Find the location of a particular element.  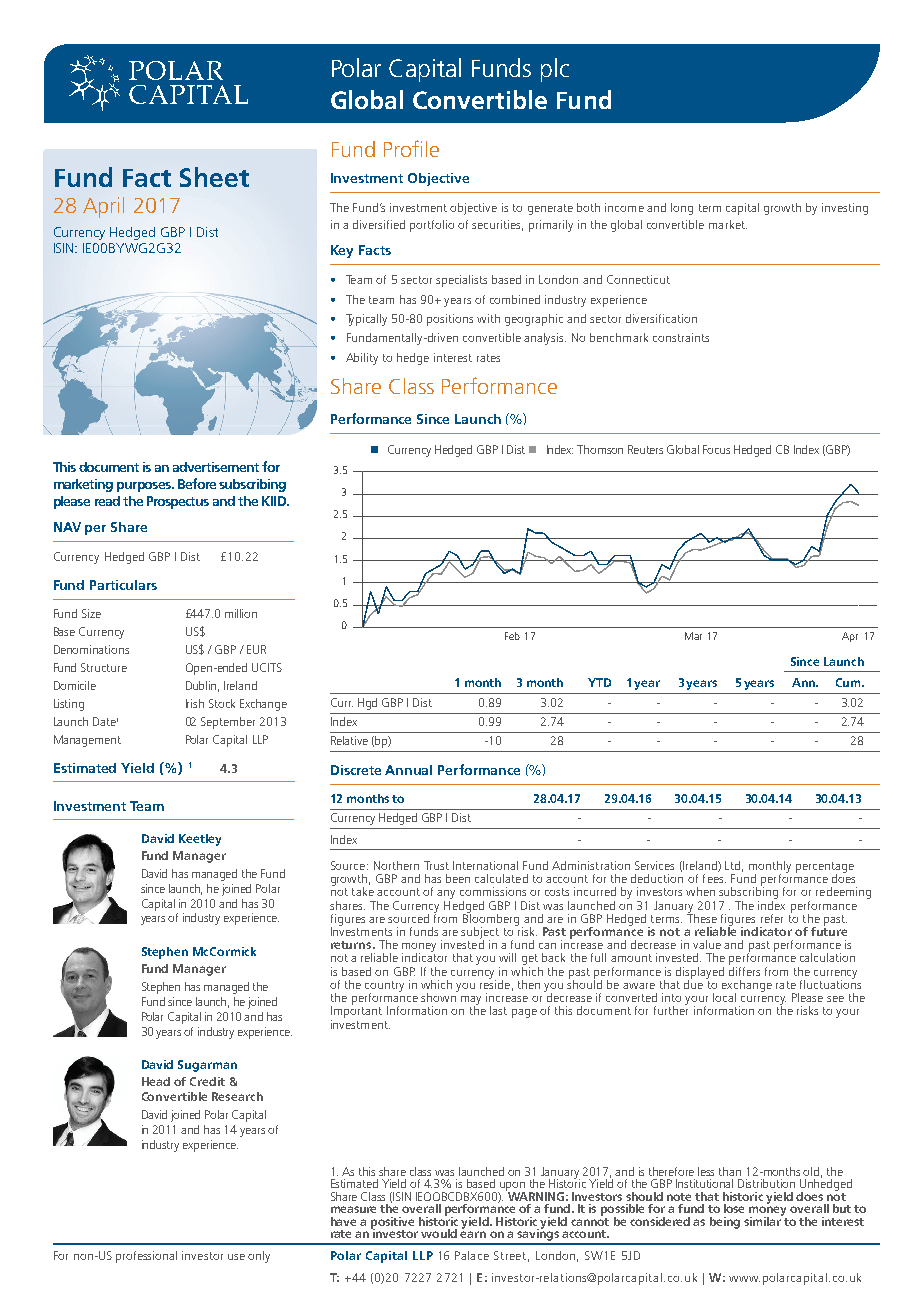

Trust is located at coordinates (436, 865).
